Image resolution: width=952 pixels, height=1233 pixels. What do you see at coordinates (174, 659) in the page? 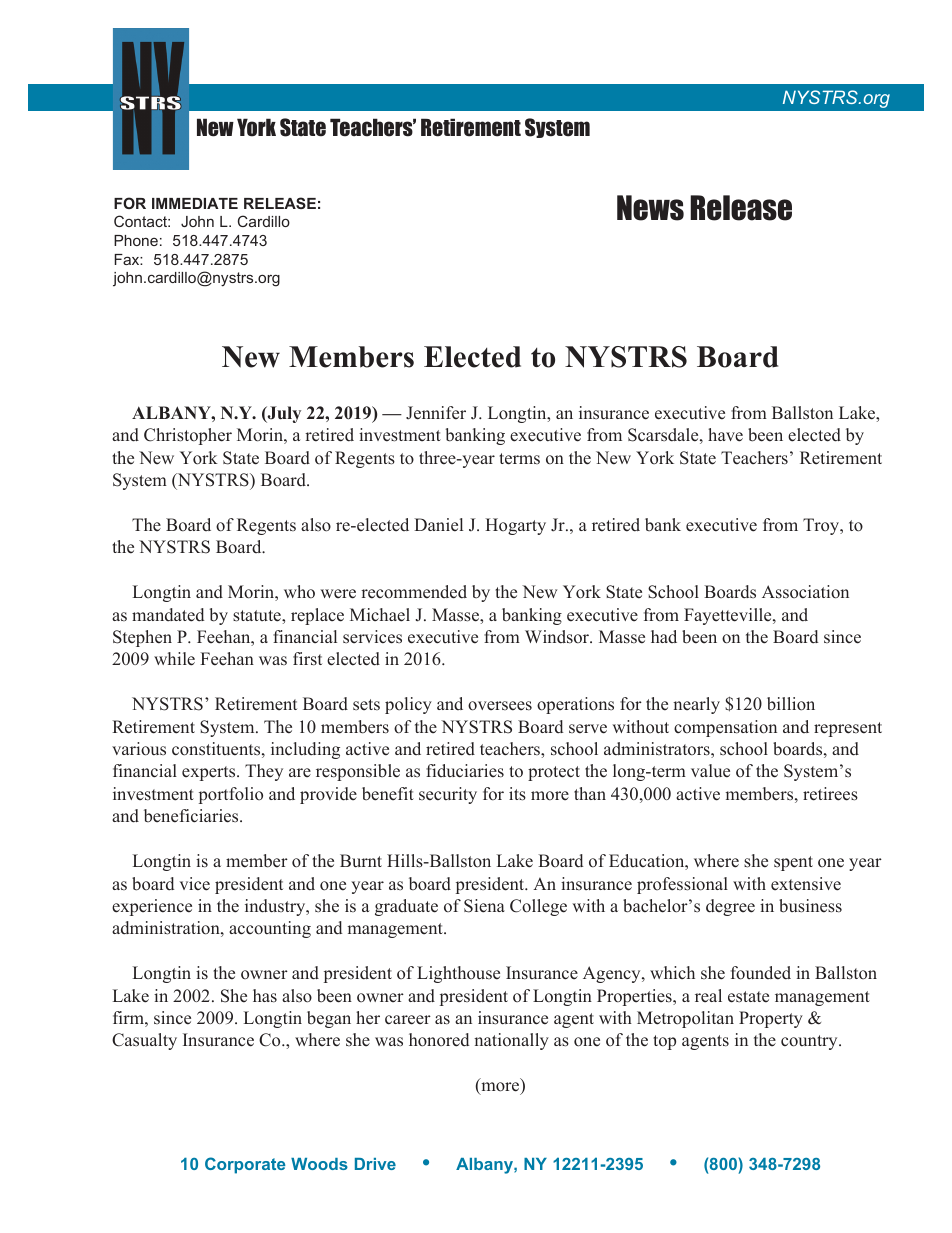
I see `while` at bounding box center [174, 659].
